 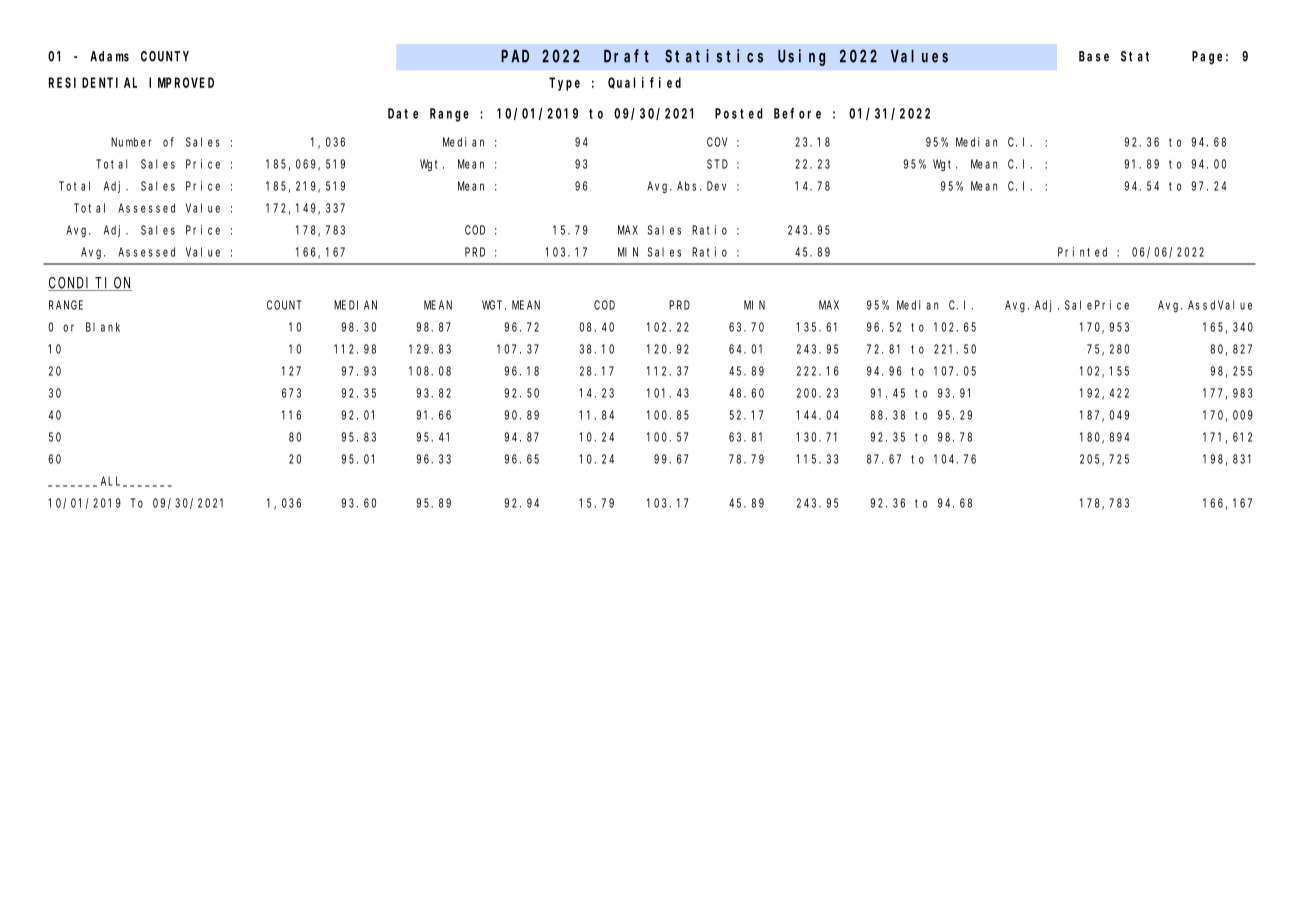 I want to click on Before, so click(x=797, y=113).
